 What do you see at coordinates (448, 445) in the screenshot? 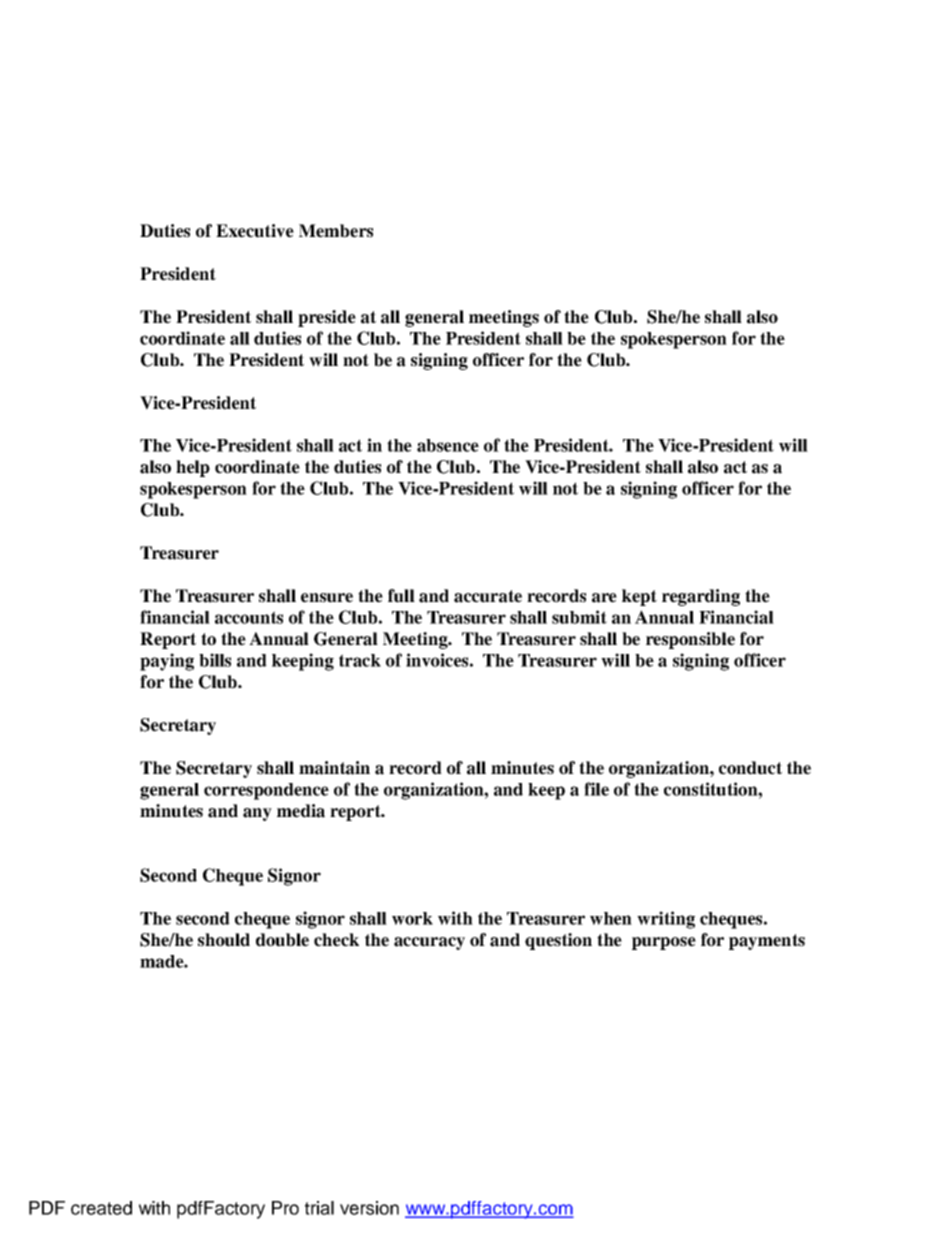
I see `absence` at bounding box center [448, 445].
